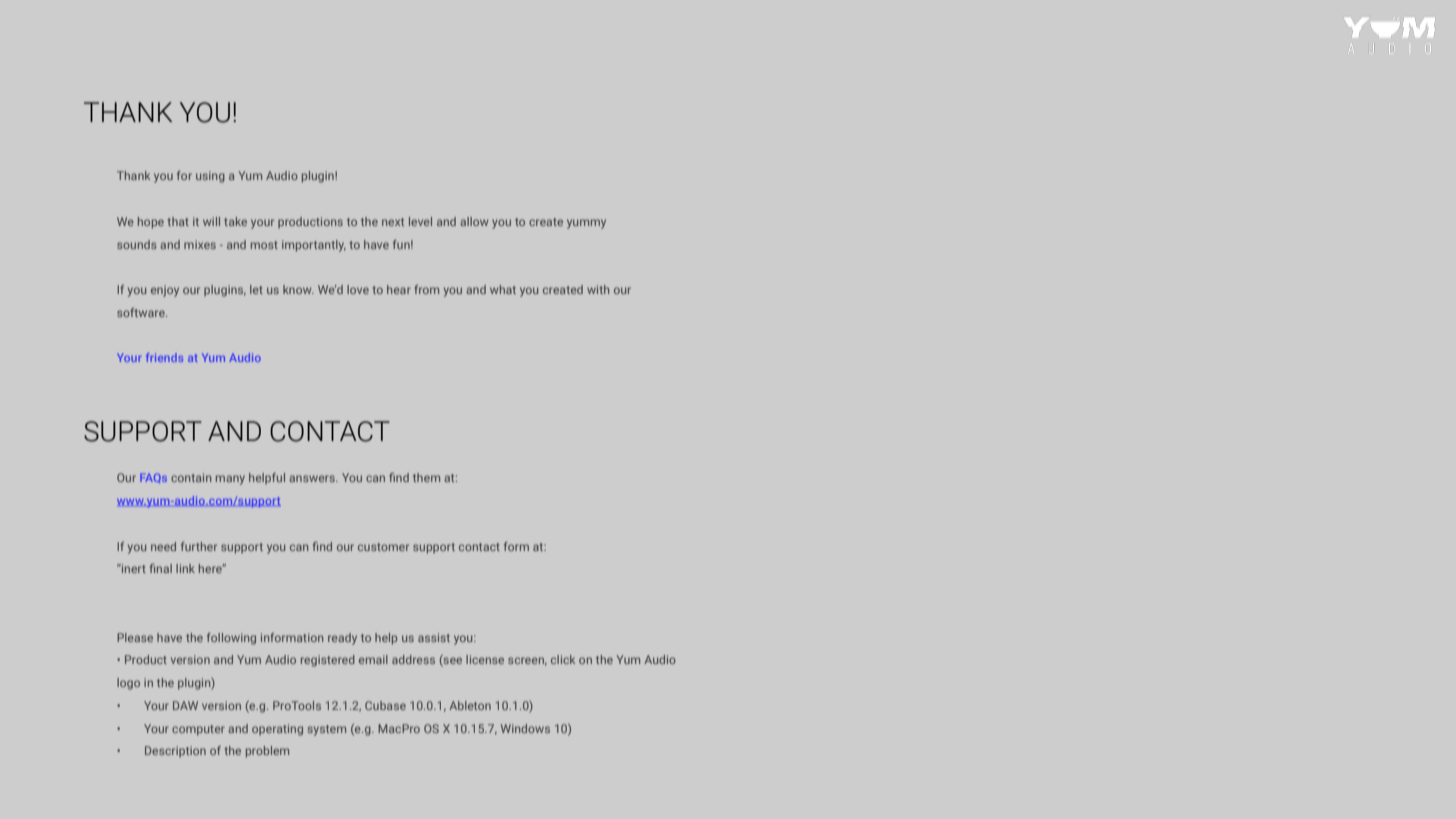 This image has width=1456, height=819. What do you see at coordinates (185, 568) in the image?
I see `link` at bounding box center [185, 568].
